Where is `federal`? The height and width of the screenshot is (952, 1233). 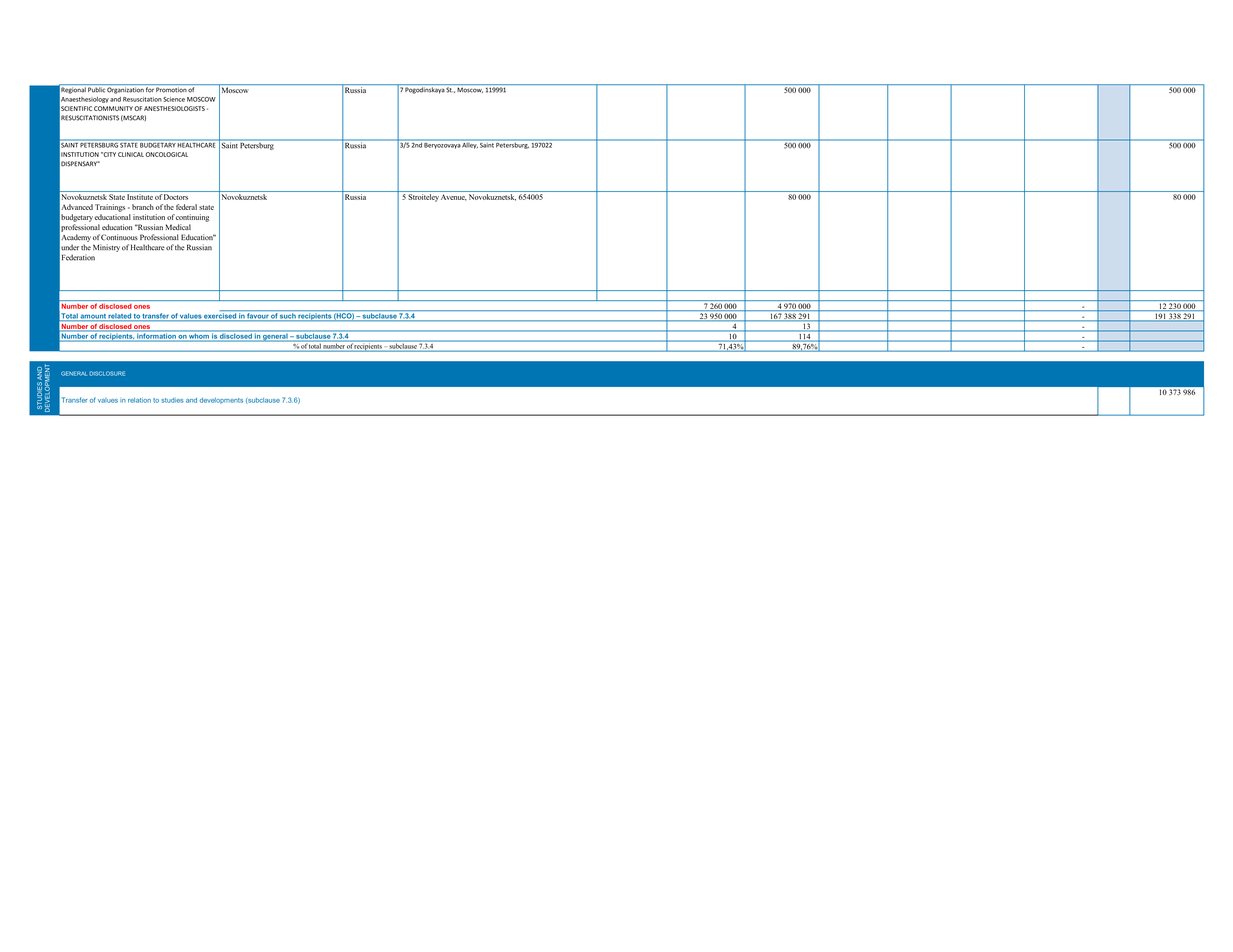
federal is located at coordinates (186, 207).
